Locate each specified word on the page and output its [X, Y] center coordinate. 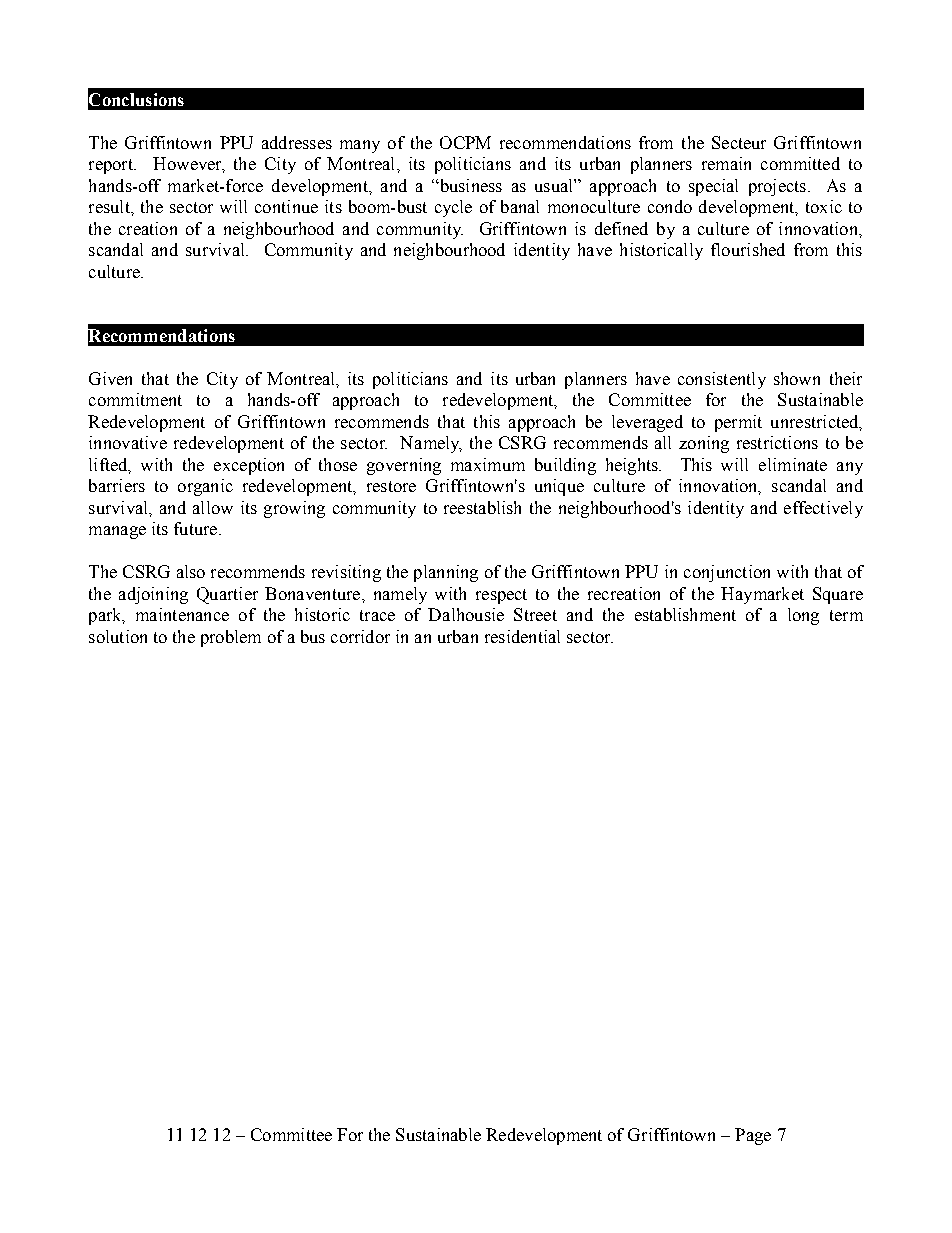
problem [231, 638]
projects [777, 187]
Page [753, 1136]
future [197, 528]
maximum [488, 464]
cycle [453, 208]
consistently [722, 380]
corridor [360, 636]
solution [118, 636]
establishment [685, 614]
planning [446, 573]
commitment [135, 399]
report [112, 166]
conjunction [727, 573]
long [803, 616]
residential [522, 636]
